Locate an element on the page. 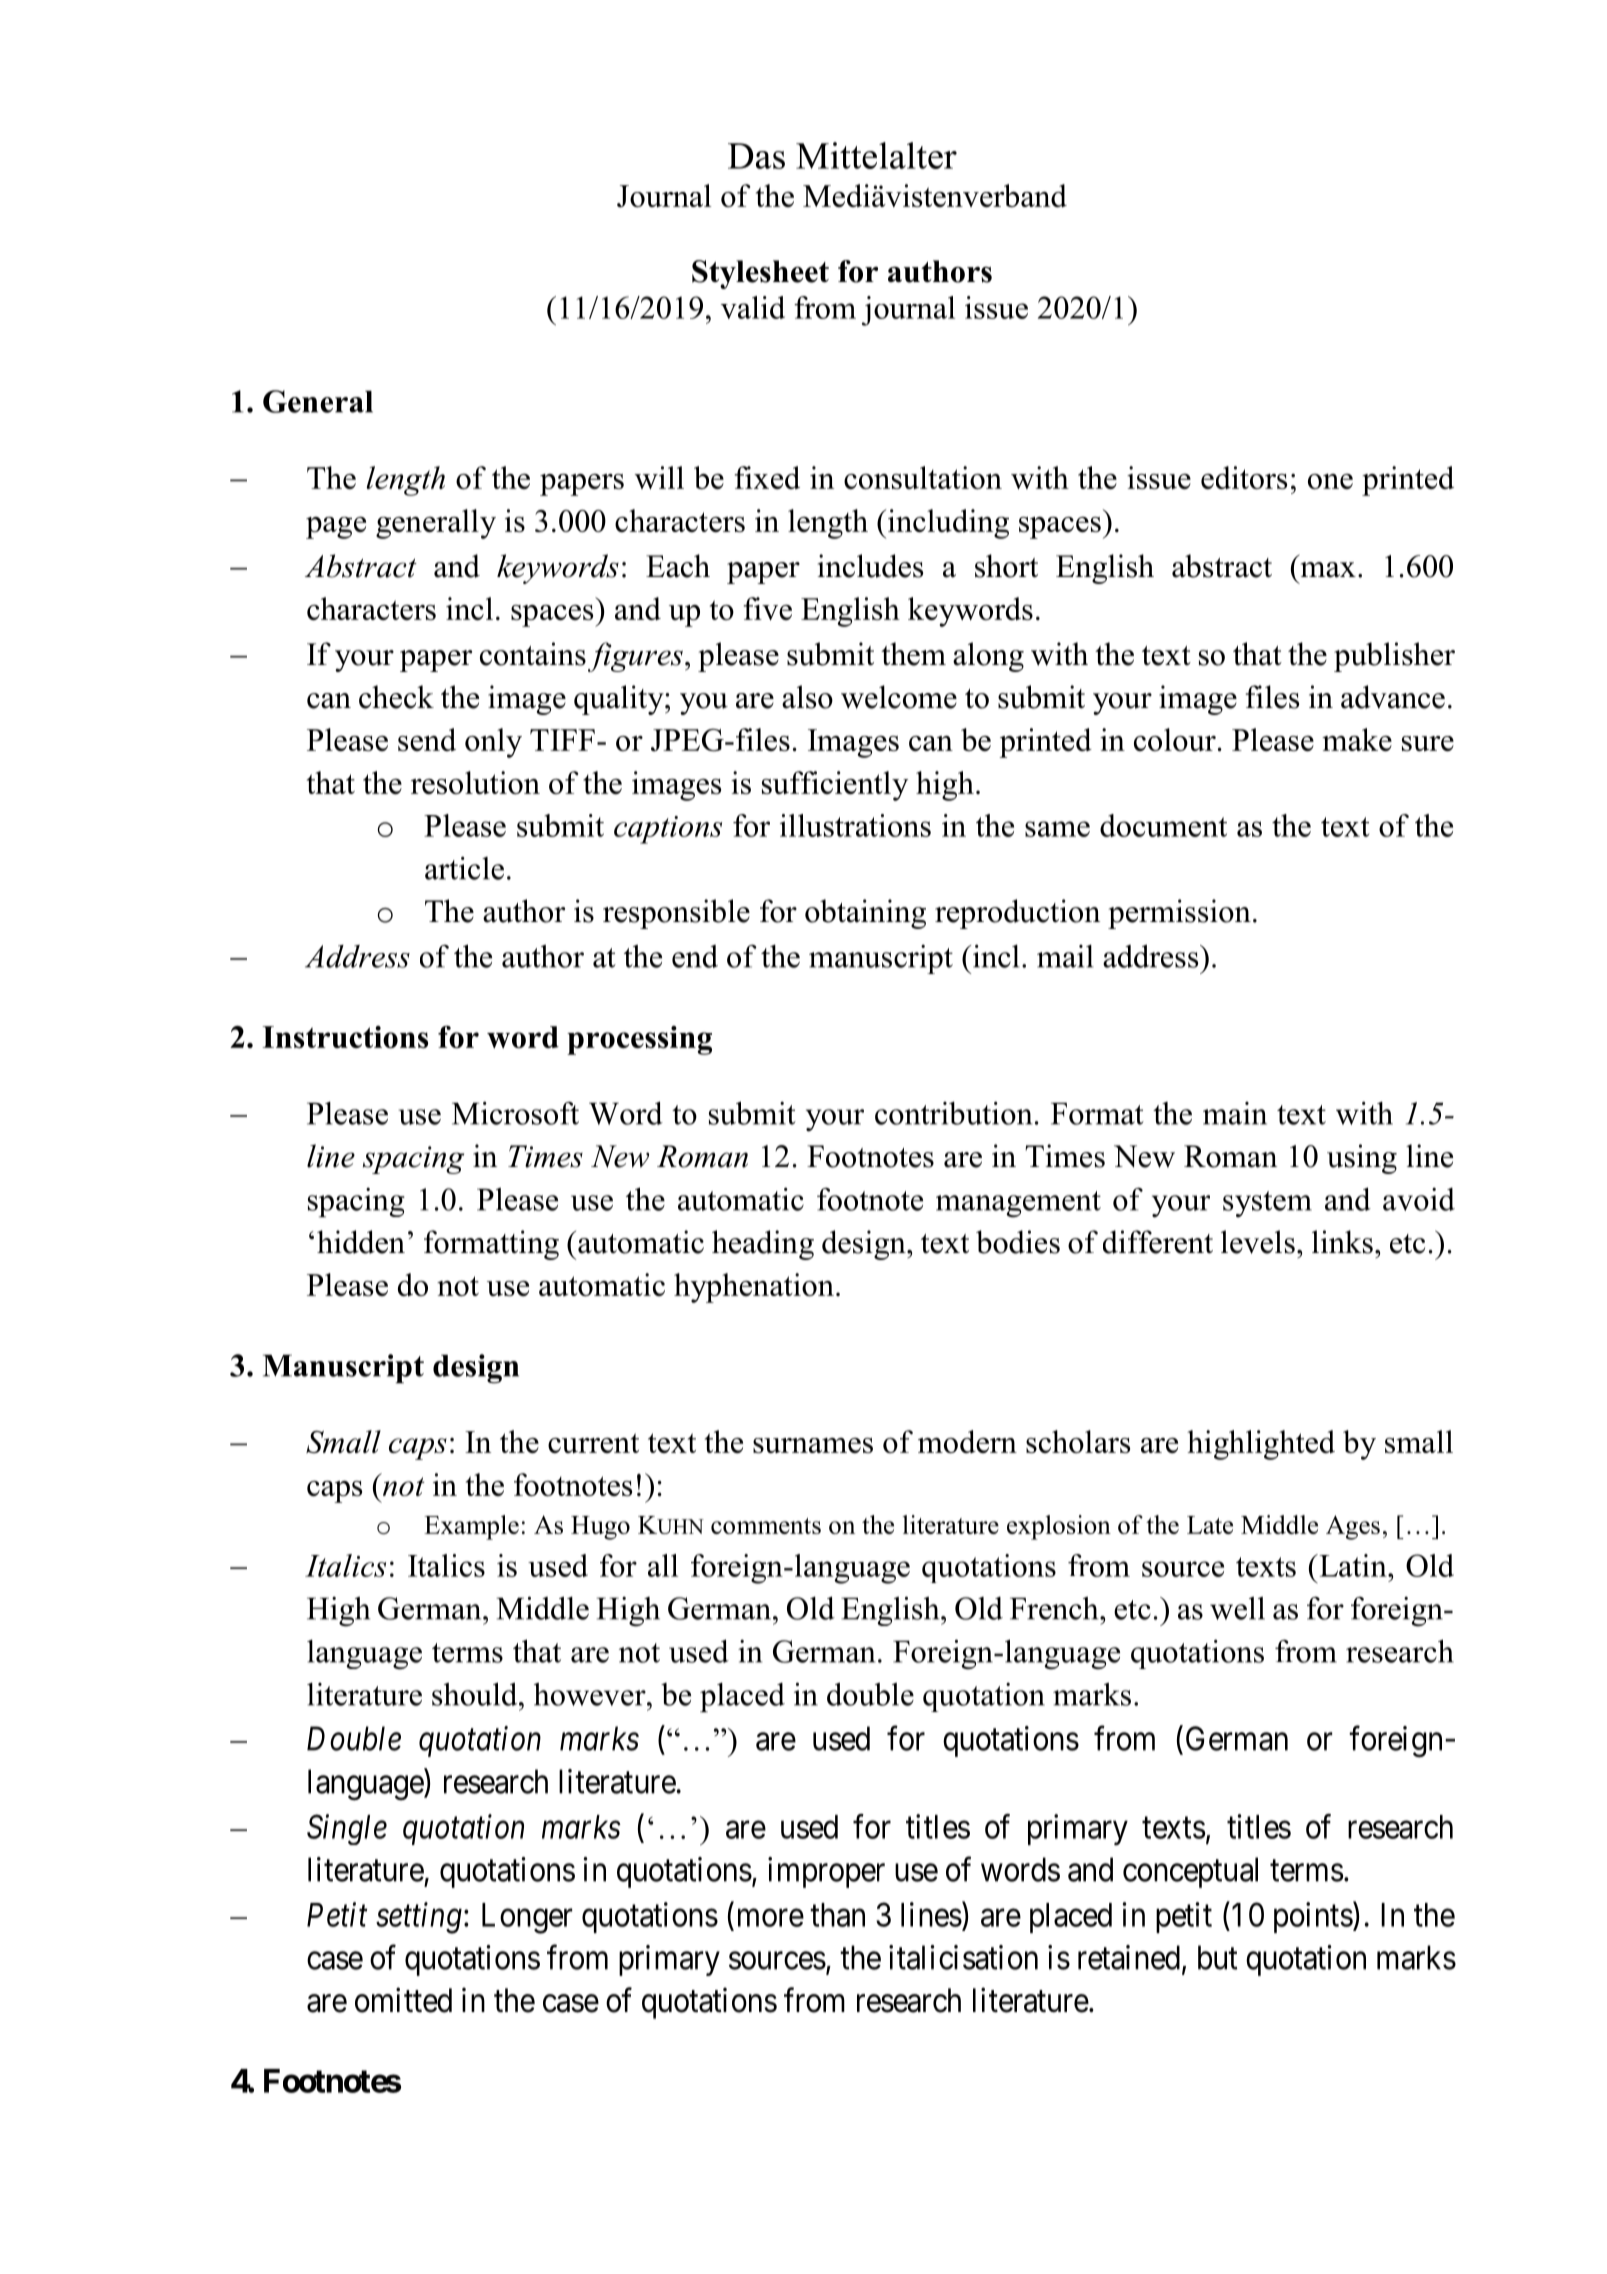  Das is located at coordinates (756, 156).
